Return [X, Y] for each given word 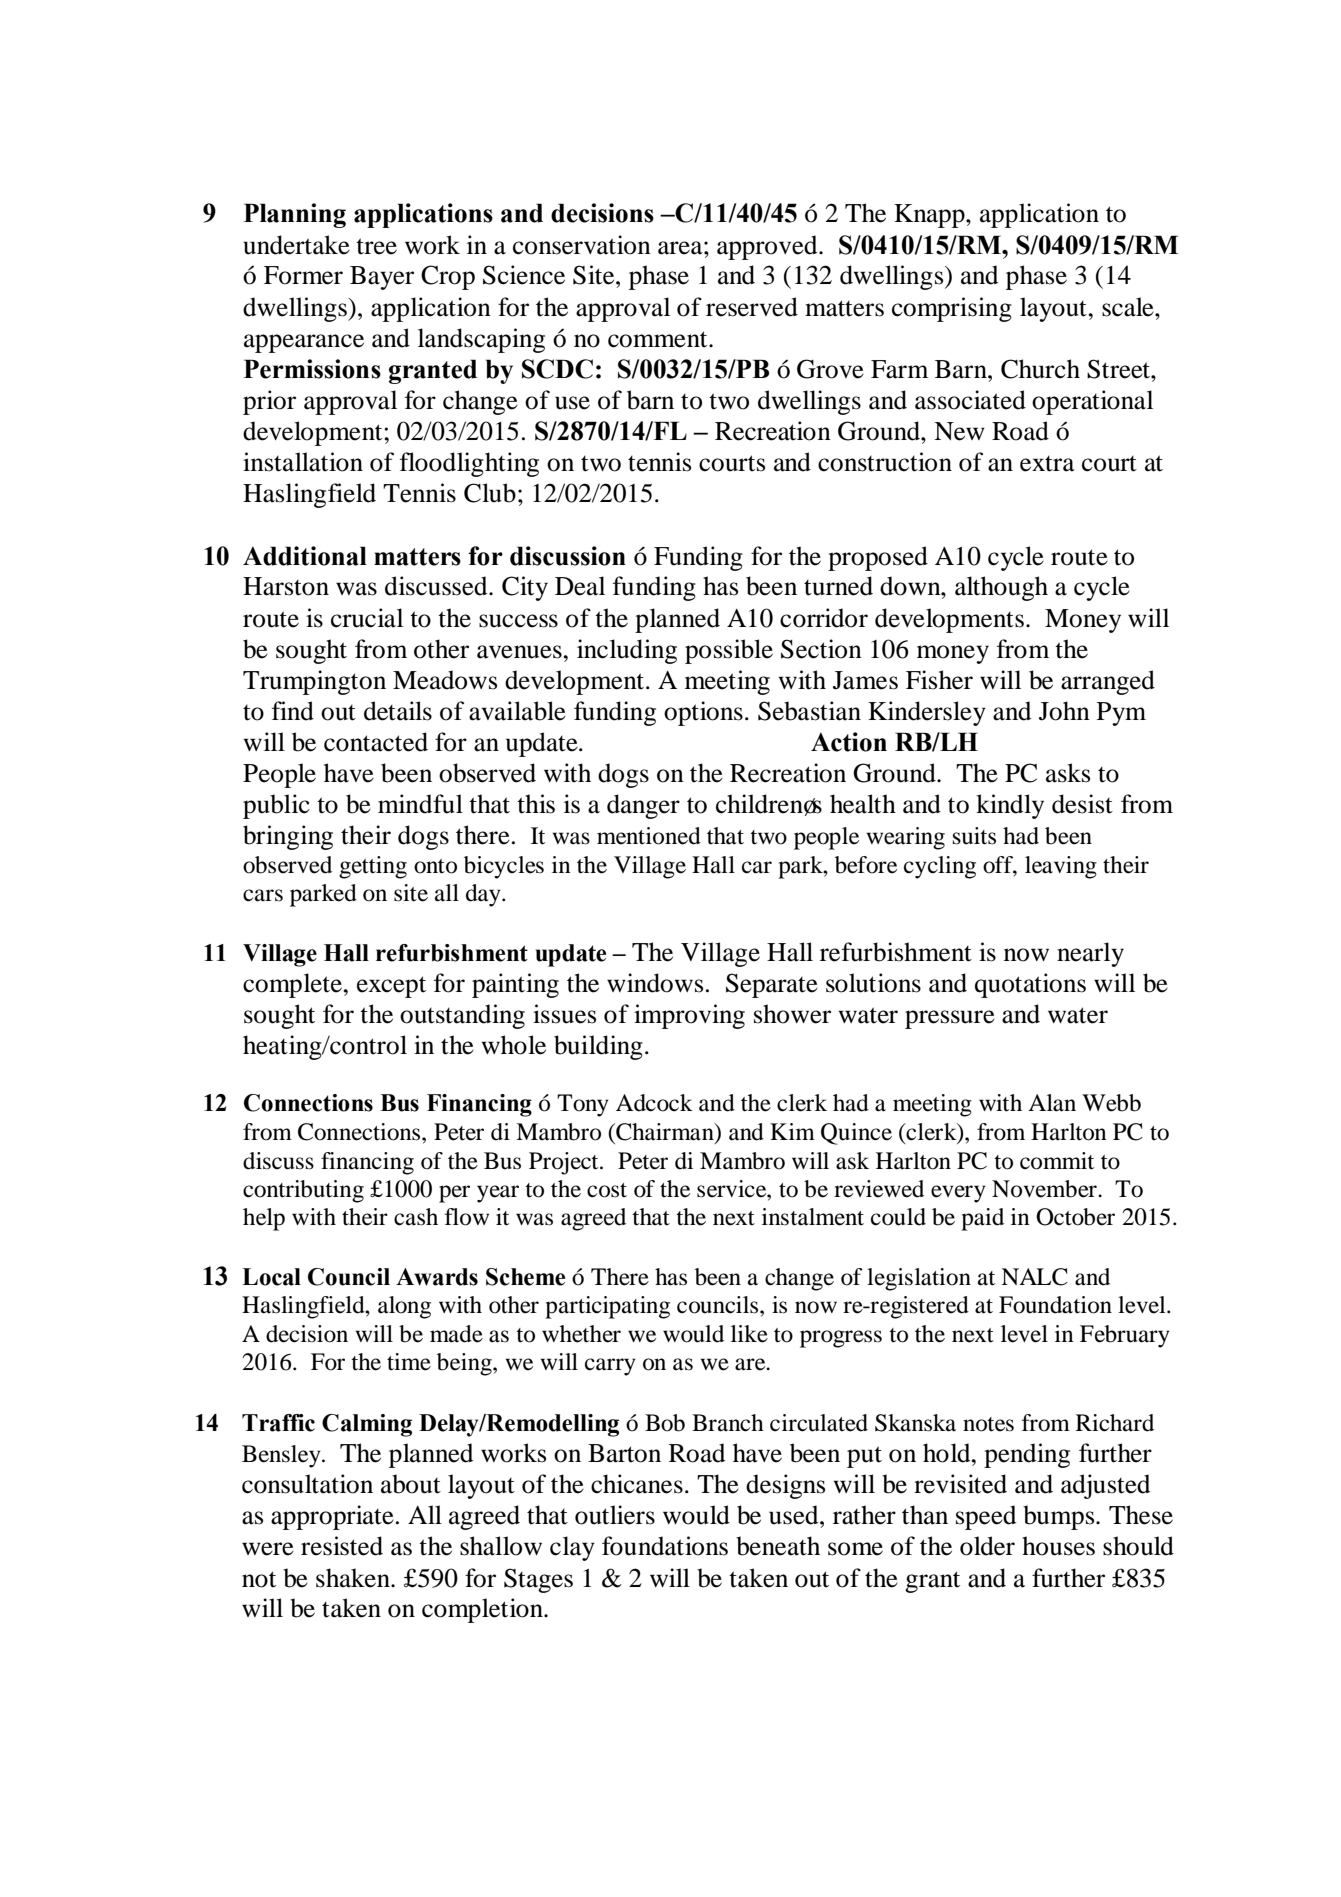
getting [373, 867]
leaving [1061, 867]
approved [768, 247]
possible [729, 651]
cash [416, 1217]
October [1075, 1217]
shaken [354, 1578]
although [1001, 588]
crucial [367, 618]
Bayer [382, 278]
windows [655, 983]
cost [607, 1190]
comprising [952, 309]
